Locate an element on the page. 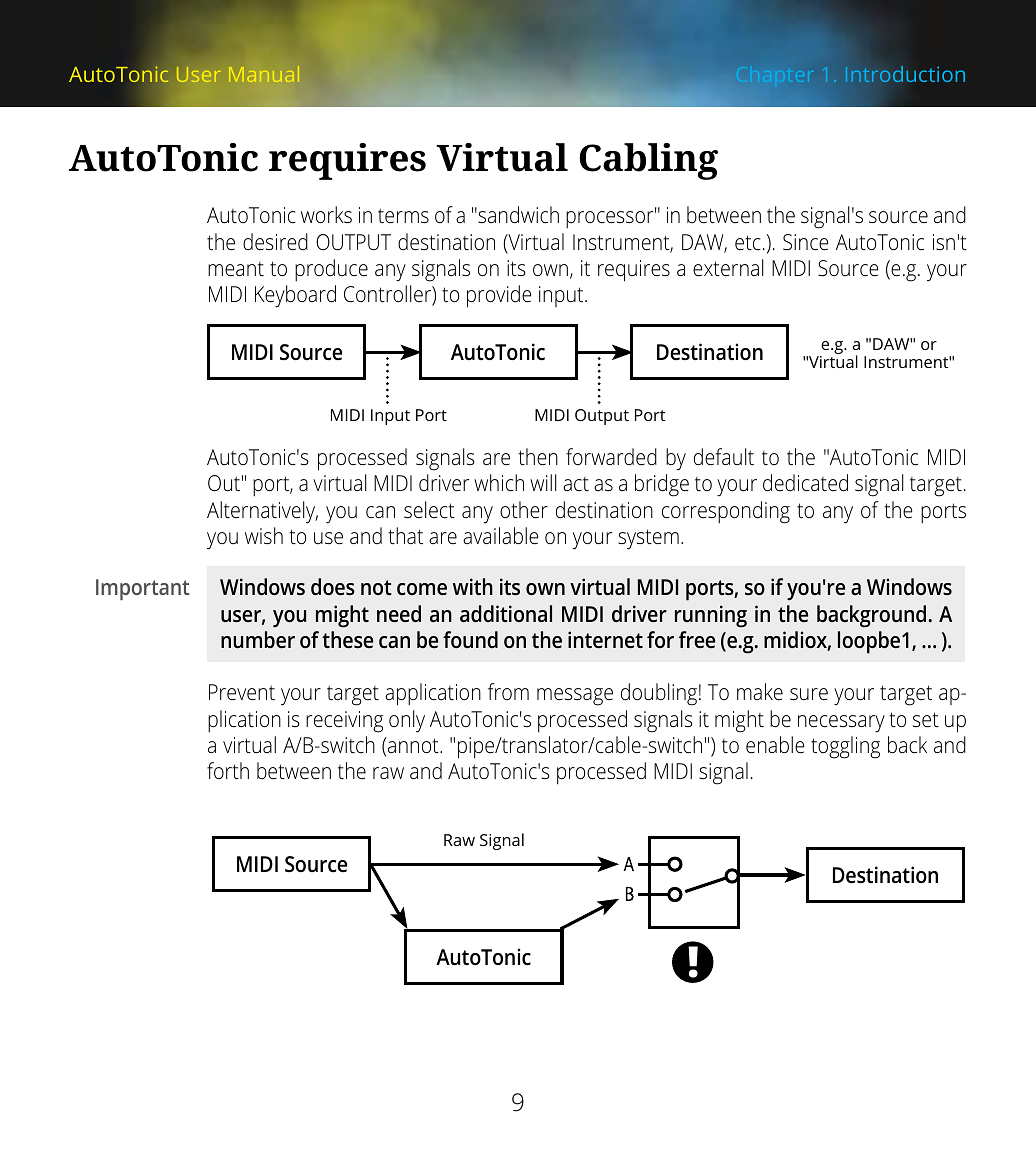 The height and width of the page is (1149, 1036). dedicated is located at coordinates (805, 483).
